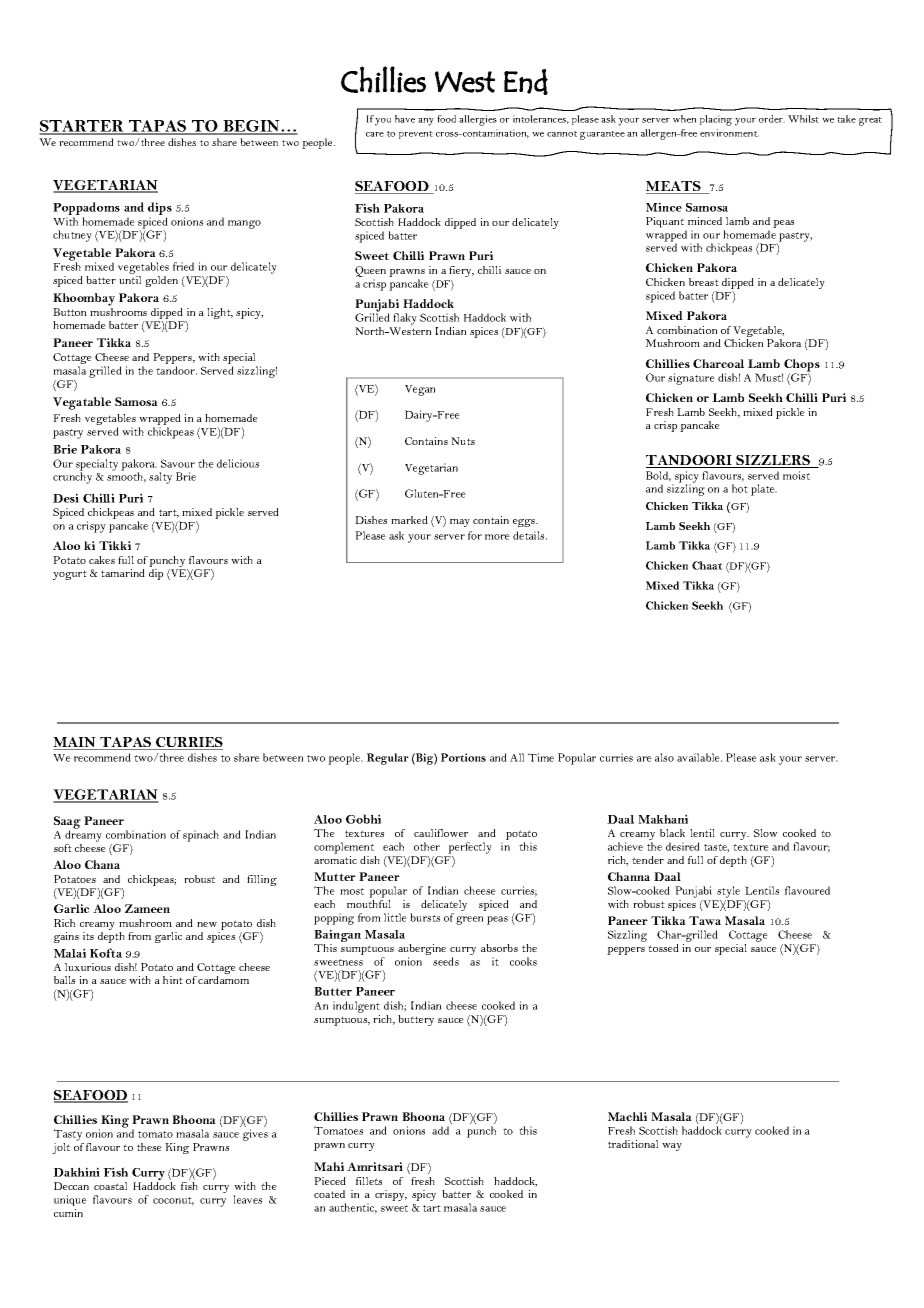 The image size is (924, 1308). Describe the element at coordinates (463, 757) in the screenshot. I see `Portions` at that location.
